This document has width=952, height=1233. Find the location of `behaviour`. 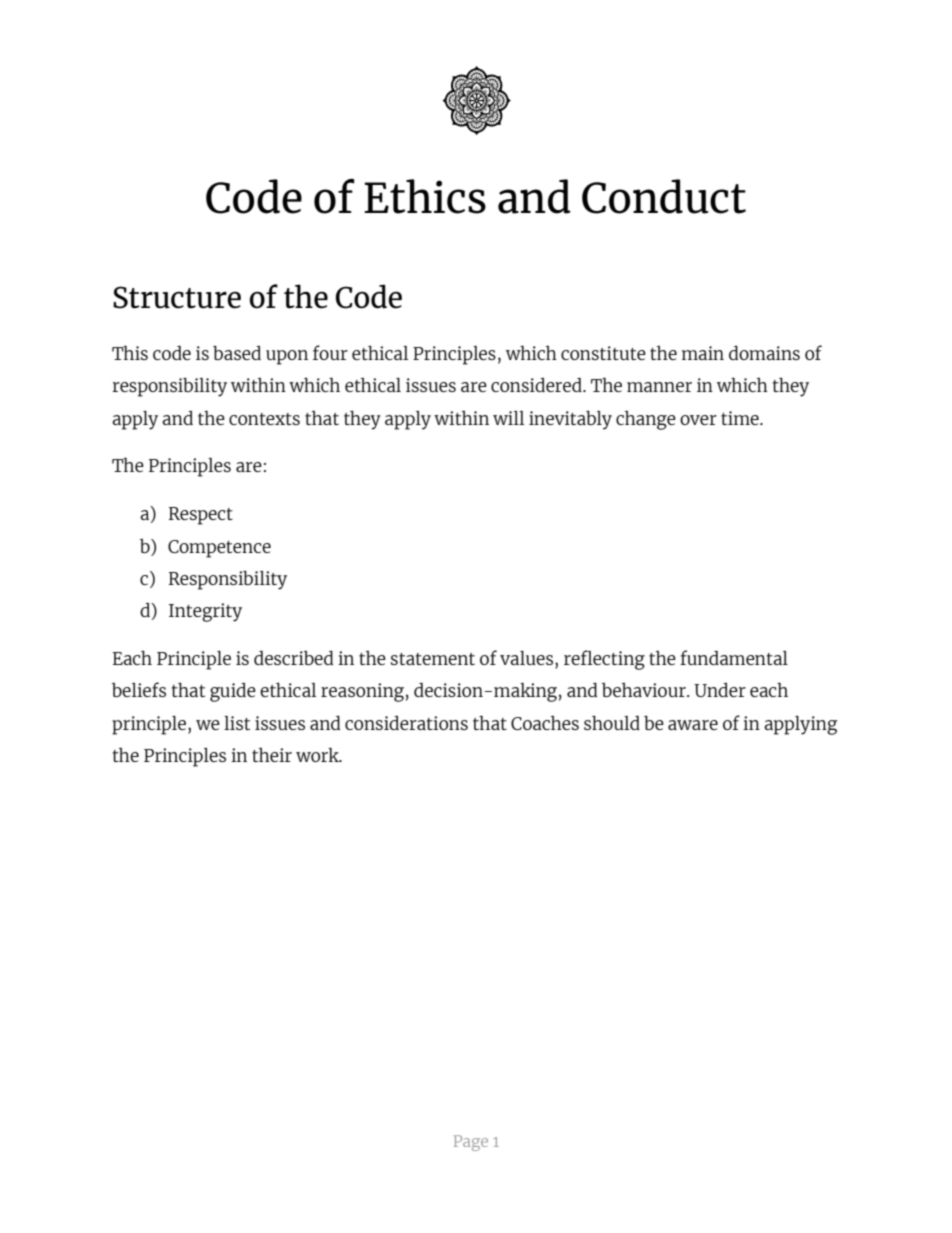

behaviour is located at coordinates (645, 690).
